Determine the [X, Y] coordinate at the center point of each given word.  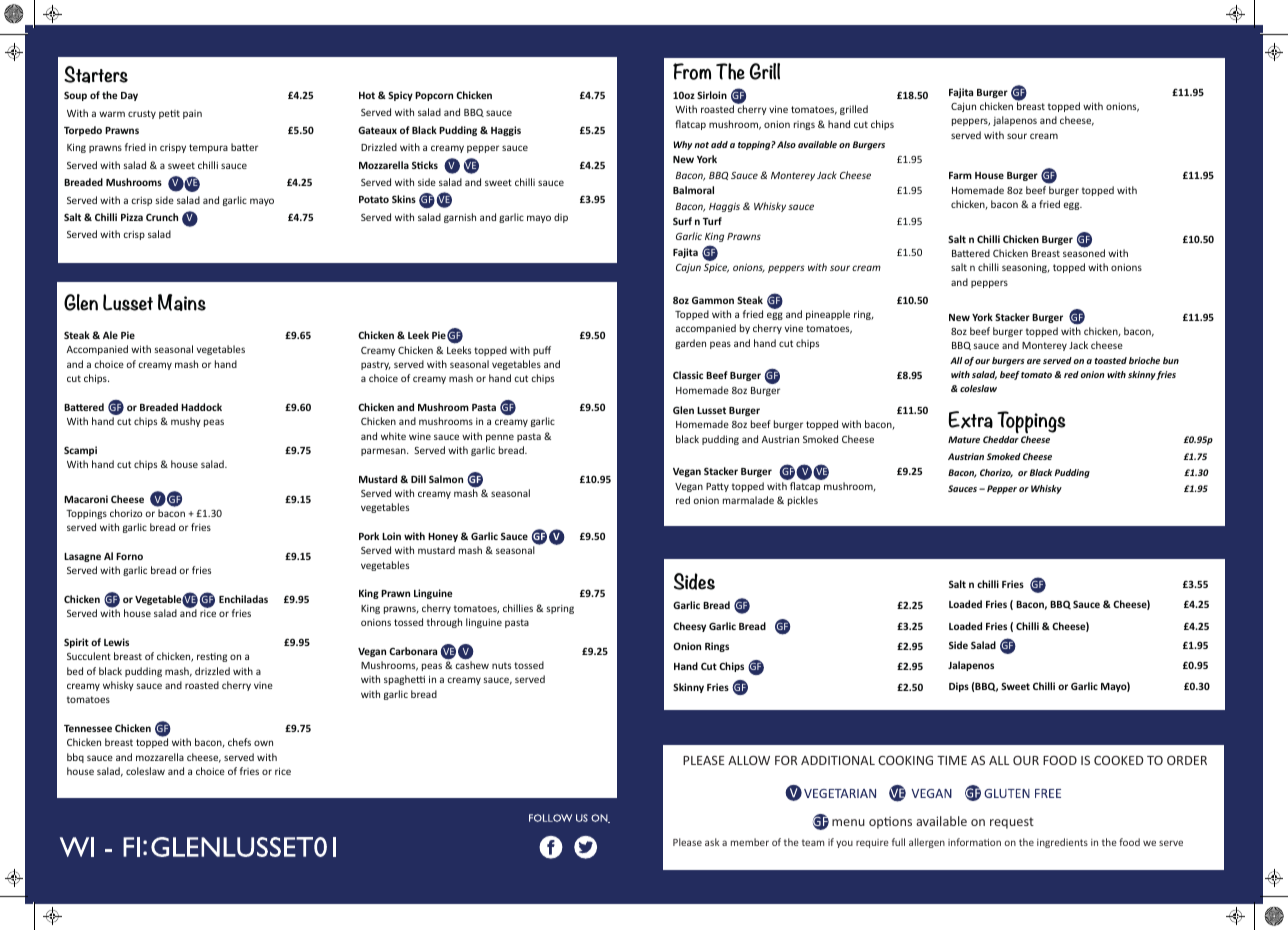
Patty [717, 487]
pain [192, 114]
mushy [186, 422]
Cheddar [1001, 439]
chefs [239, 742]
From [692, 71]
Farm [960, 175]
